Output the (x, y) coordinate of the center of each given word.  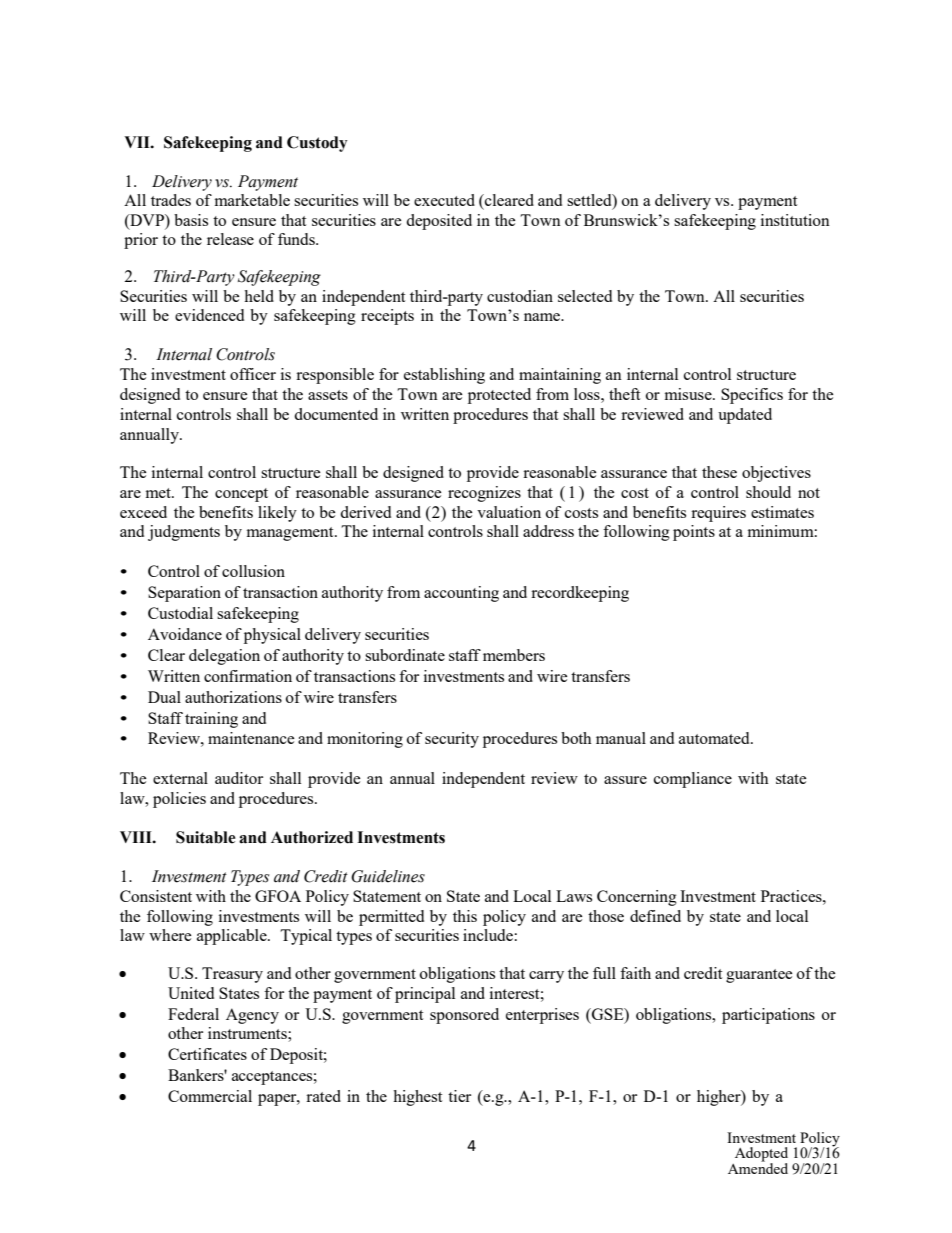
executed (444, 200)
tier (459, 1096)
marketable (252, 200)
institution (795, 220)
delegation (224, 657)
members (514, 655)
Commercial (210, 1096)
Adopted (761, 1155)
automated (715, 738)
